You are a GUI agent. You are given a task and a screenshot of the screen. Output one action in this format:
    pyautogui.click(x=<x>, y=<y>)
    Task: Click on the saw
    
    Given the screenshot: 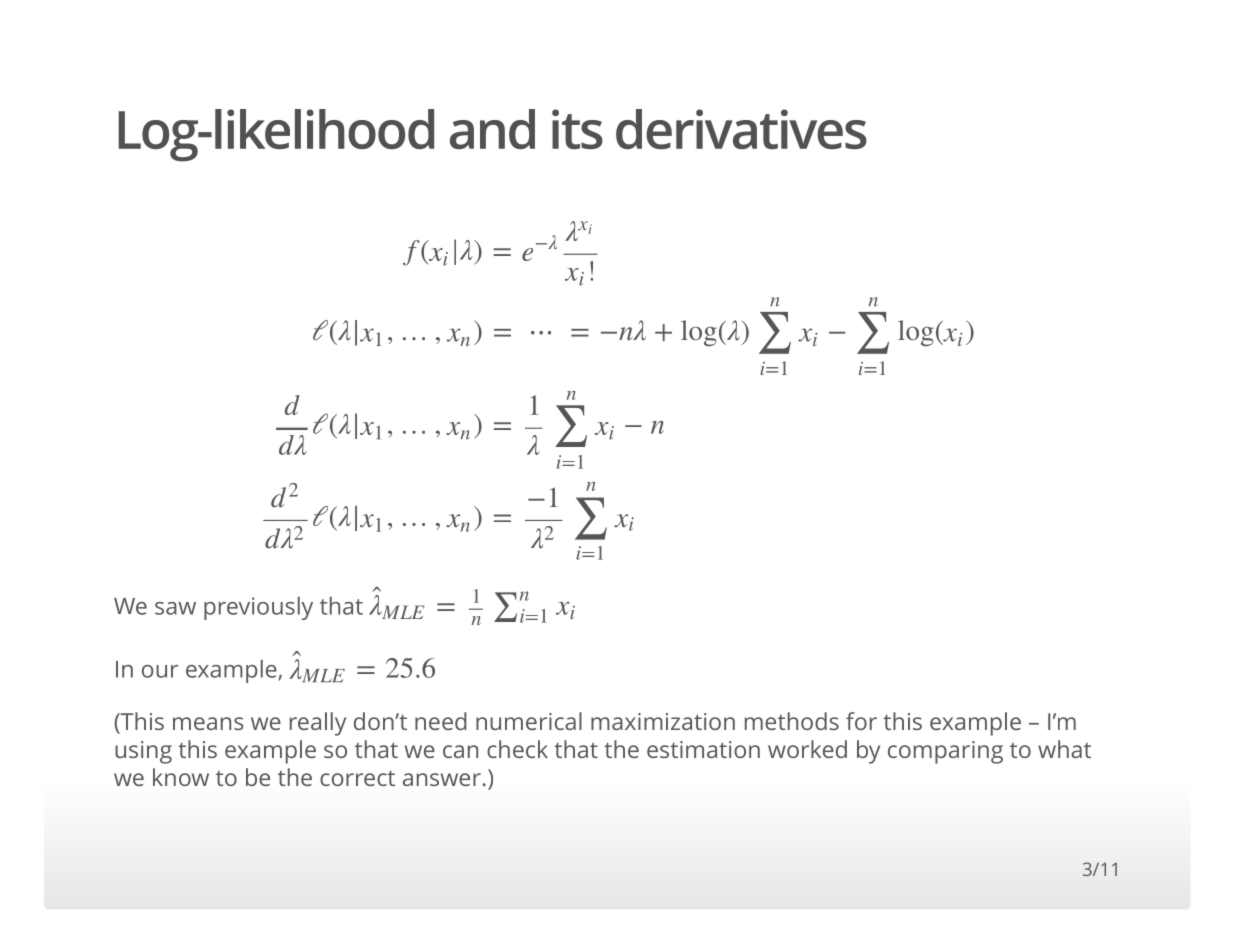 What is the action you would take?
    pyautogui.click(x=175, y=608)
